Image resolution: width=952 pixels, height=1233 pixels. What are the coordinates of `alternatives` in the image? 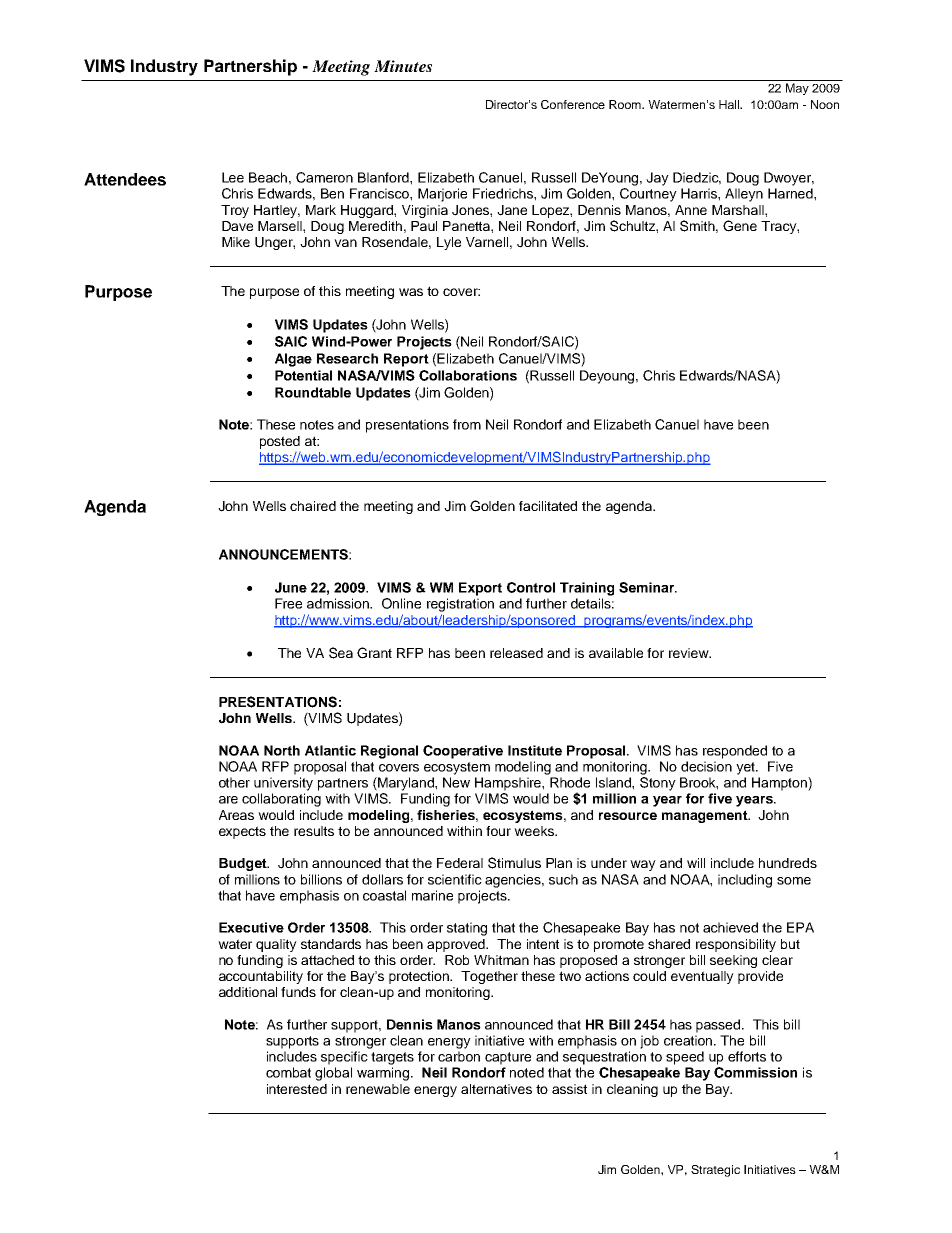 It's located at (496, 1089).
